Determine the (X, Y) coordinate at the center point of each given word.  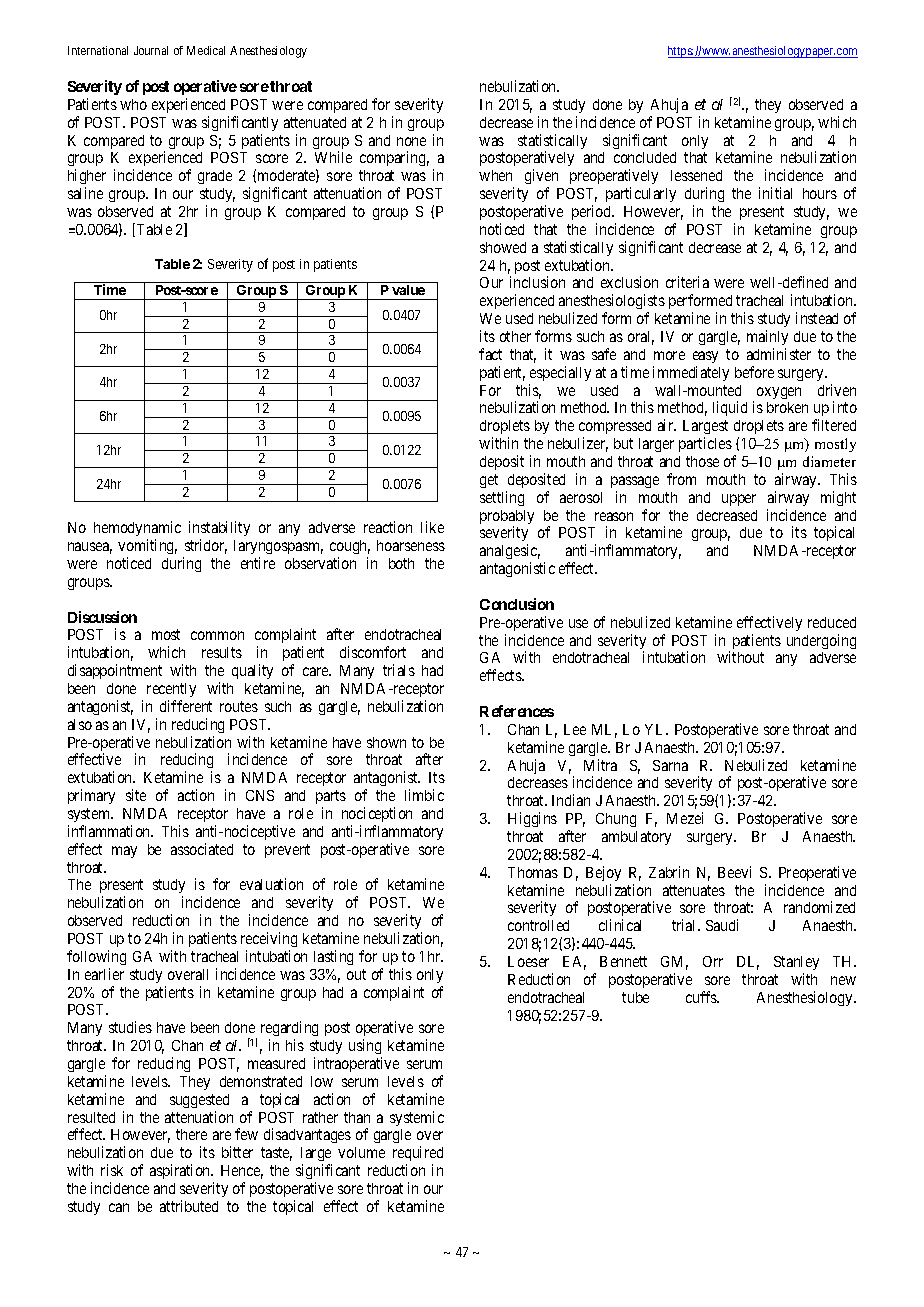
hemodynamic (137, 530)
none (411, 141)
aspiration (181, 1171)
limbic (424, 795)
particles (705, 444)
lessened (696, 175)
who (133, 104)
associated (202, 849)
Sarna (670, 765)
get (489, 481)
